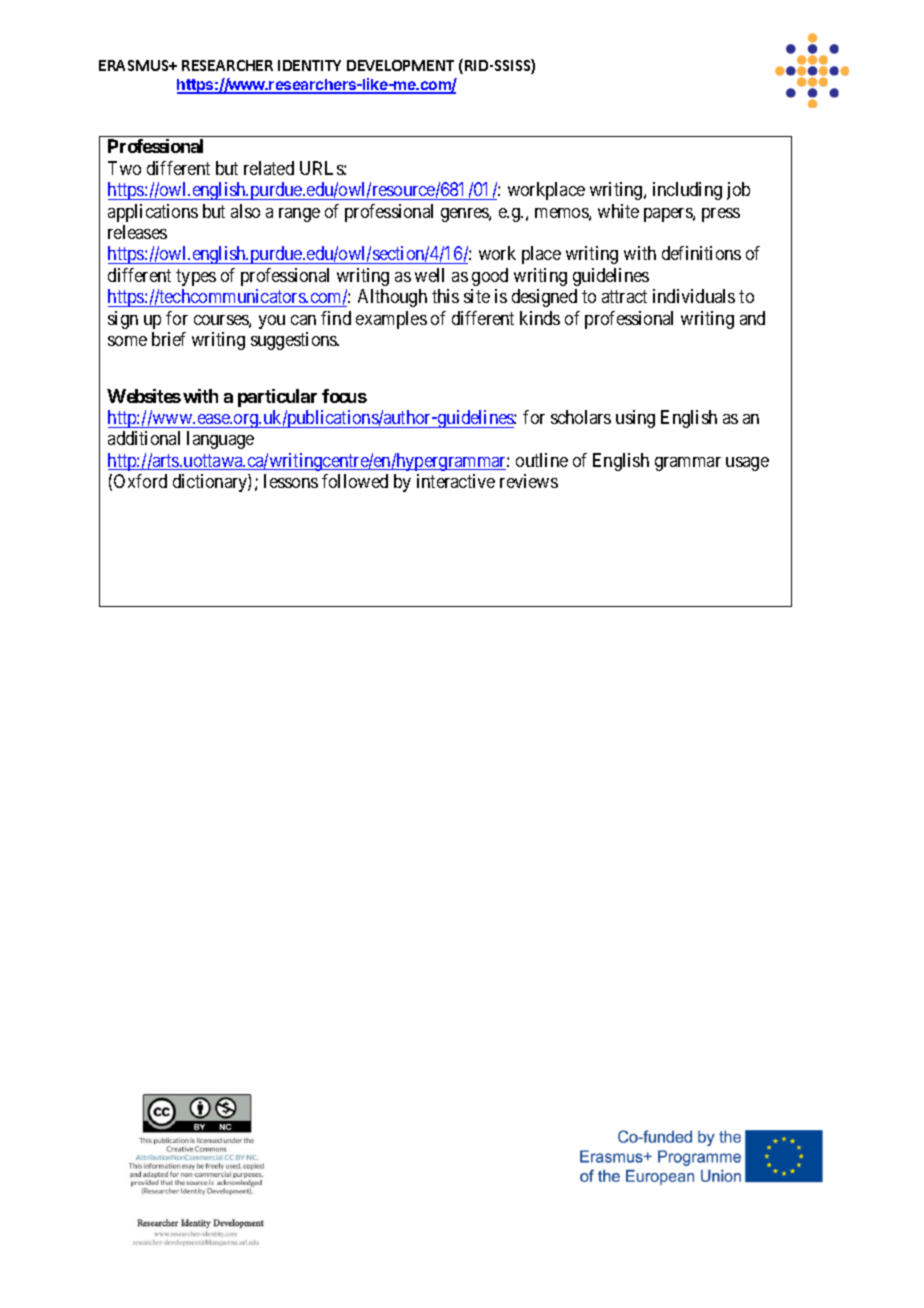  I want to click on Oxford, so click(140, 481).
